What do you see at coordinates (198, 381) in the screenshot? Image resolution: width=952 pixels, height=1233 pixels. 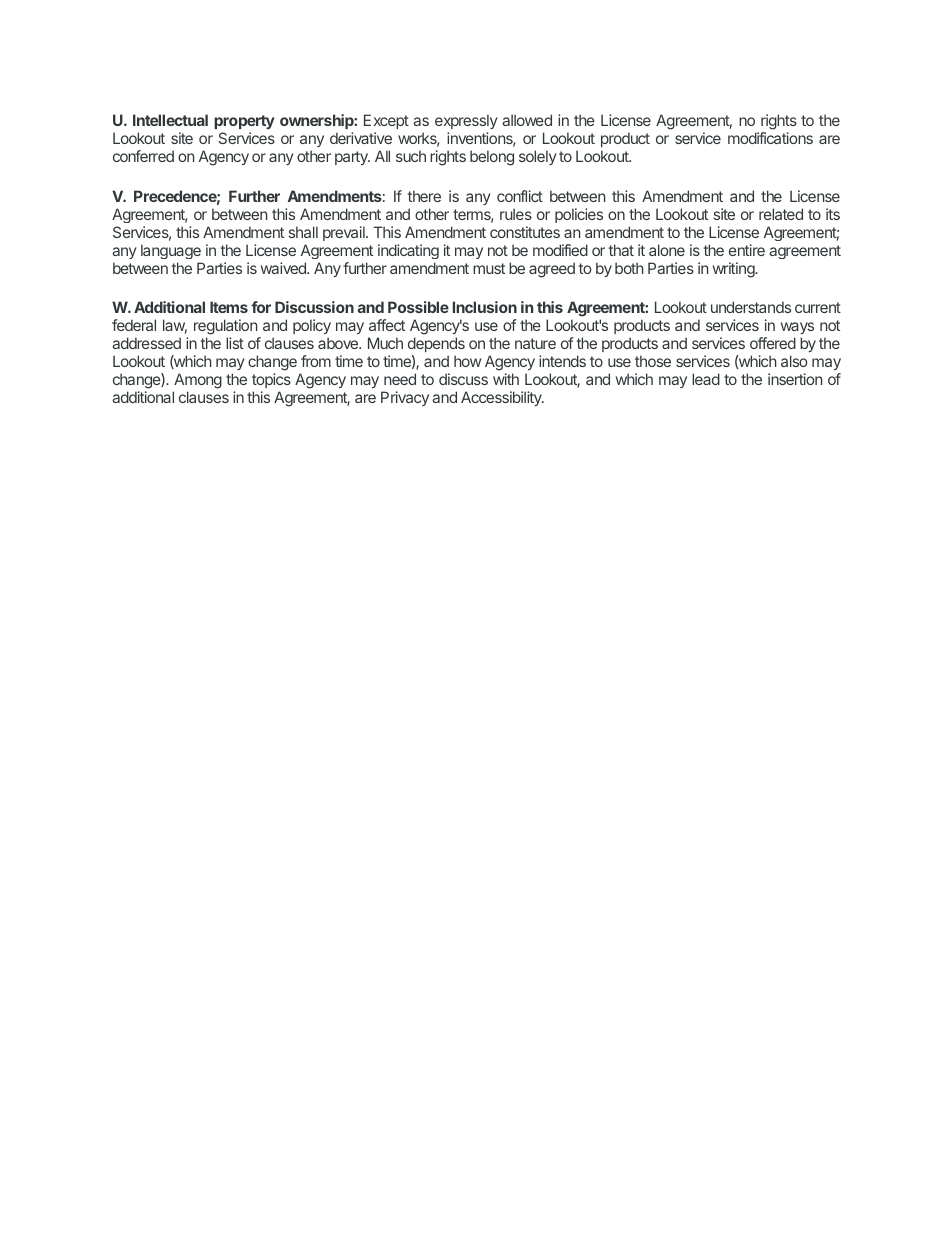 I see `Among` at bounding box center [198, 381].
